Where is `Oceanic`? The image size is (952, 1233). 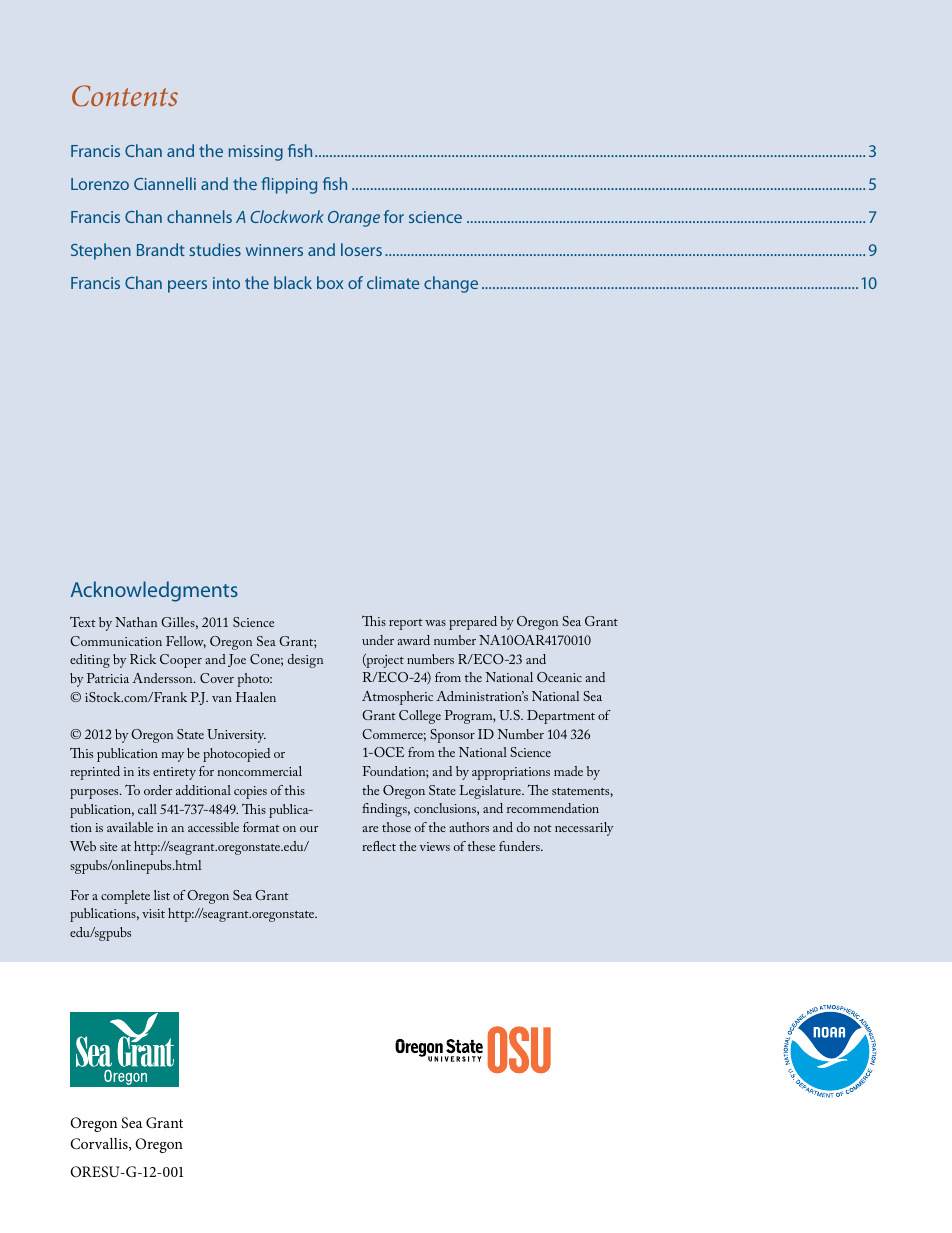
Oceanic is located at coordinates (559, 677).
